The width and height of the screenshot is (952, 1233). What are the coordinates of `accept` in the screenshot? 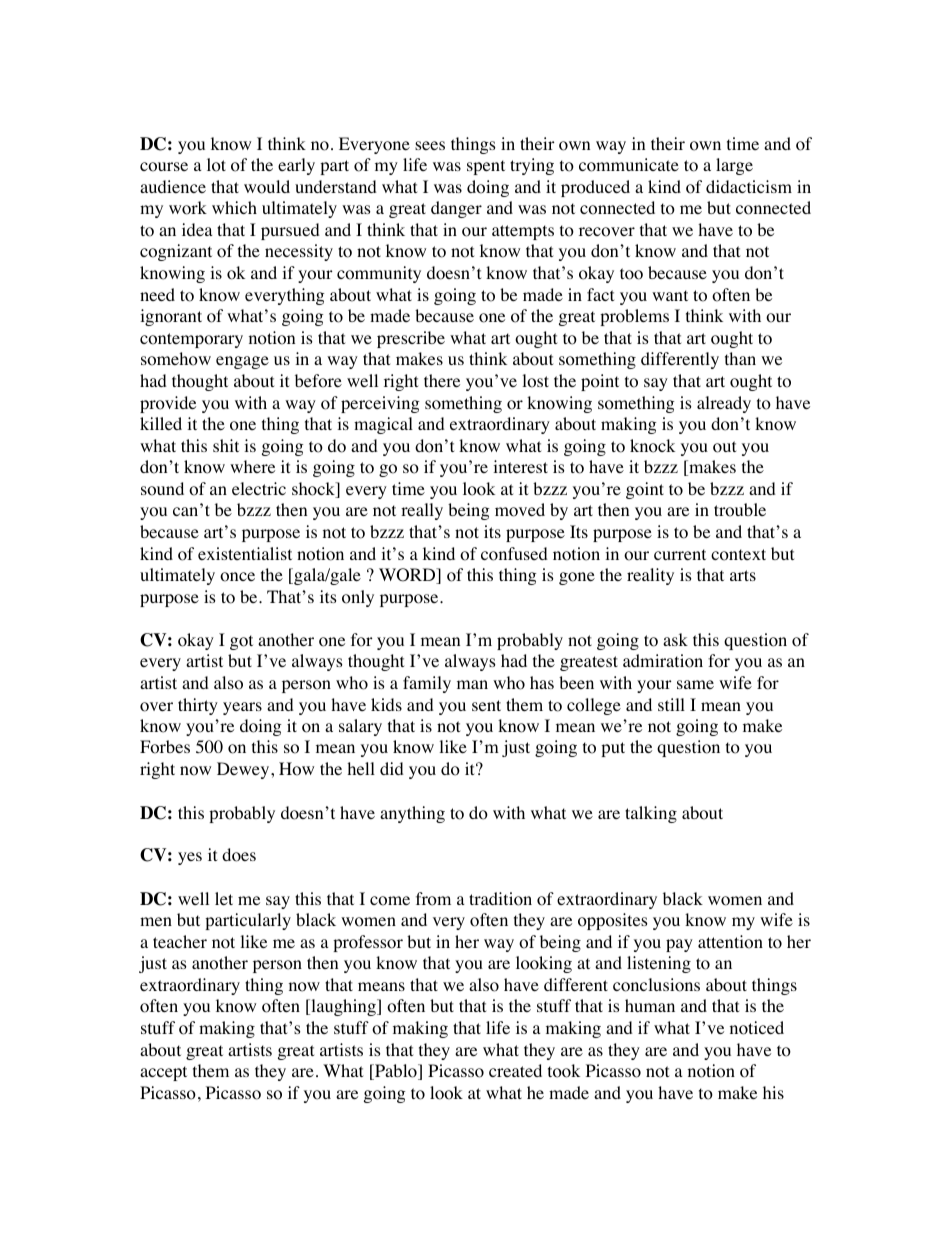 It's located at (163, 1073).
